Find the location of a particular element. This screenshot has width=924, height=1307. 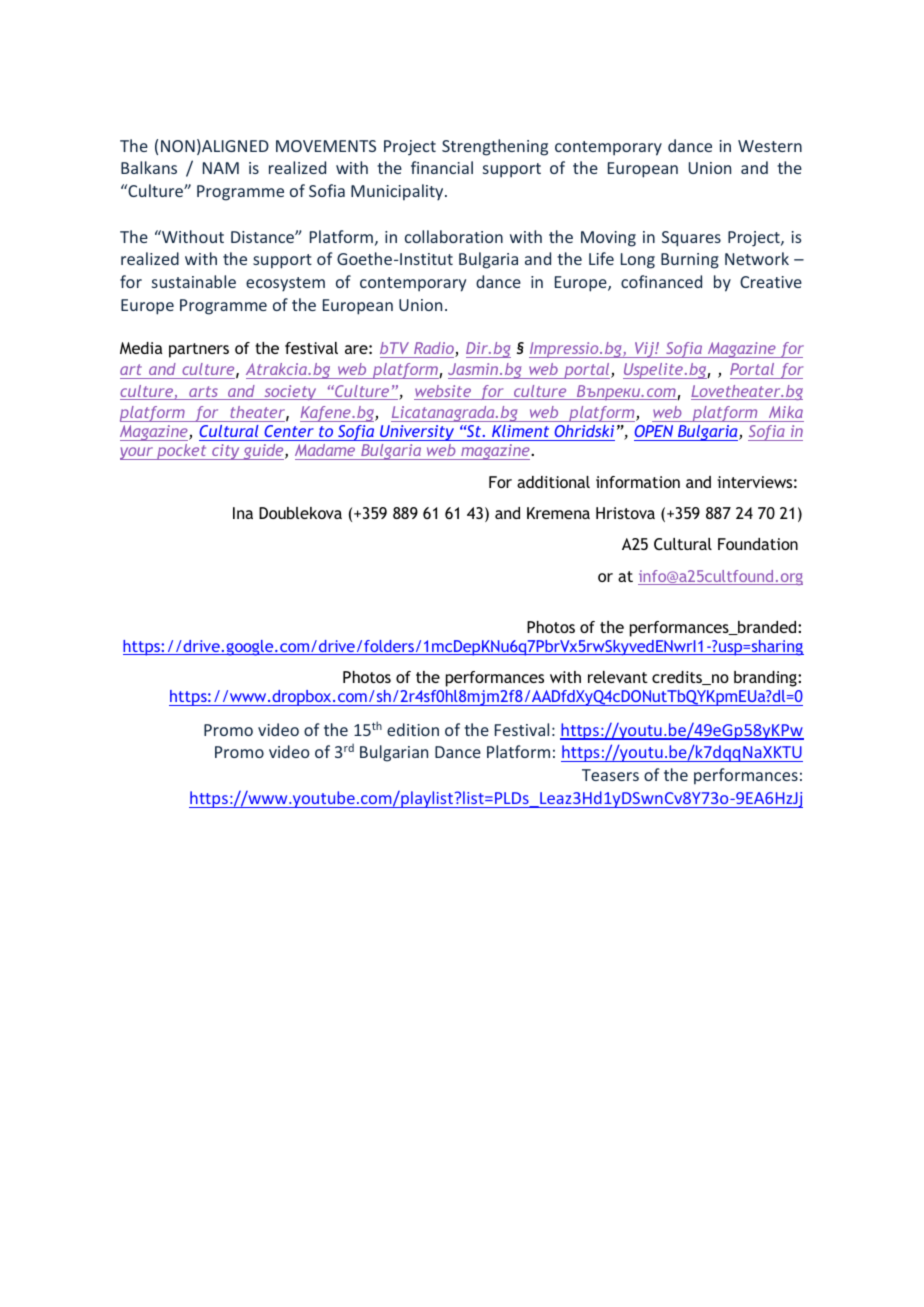

website is located at coordinates (444, 392).
